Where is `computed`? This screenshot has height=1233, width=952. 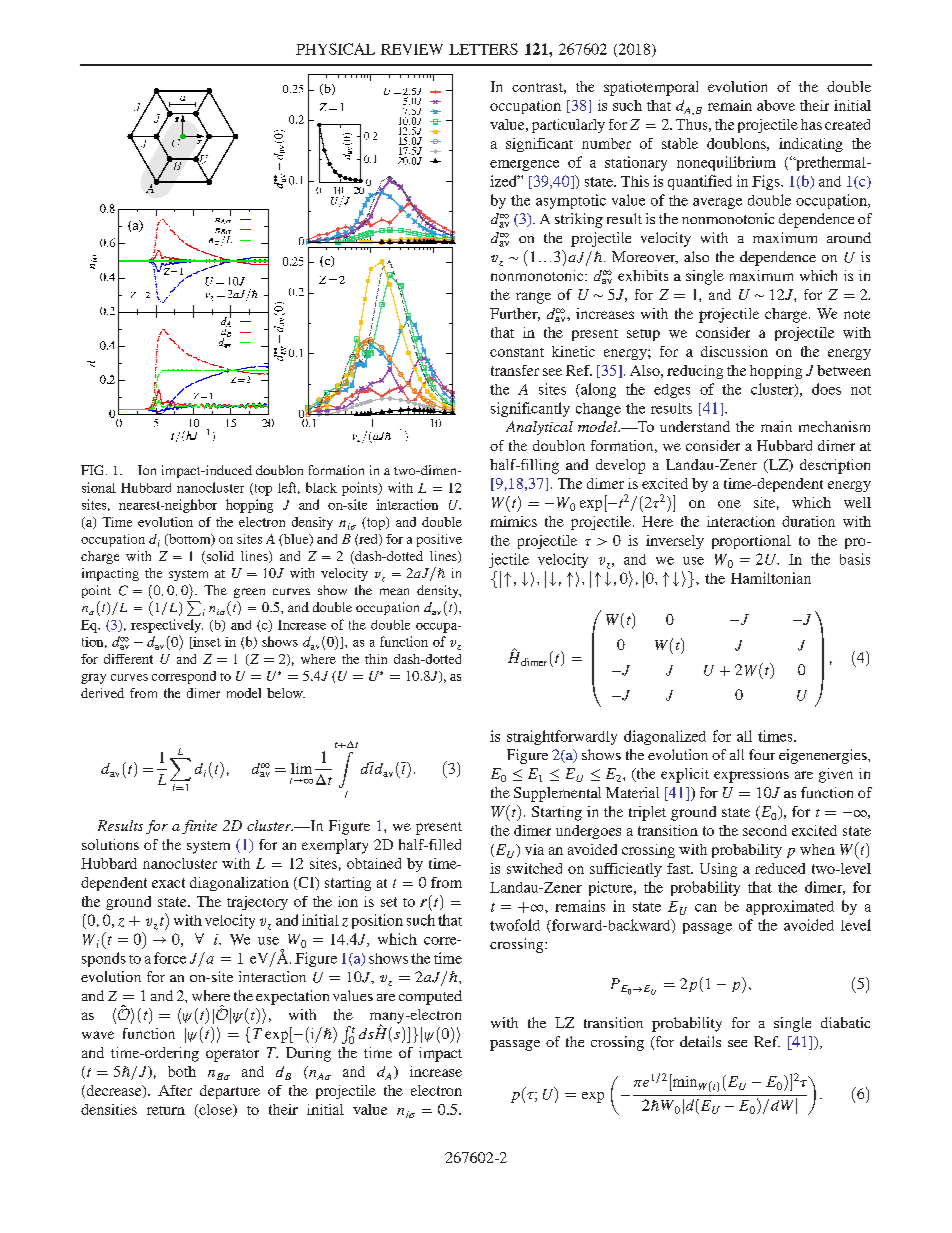
computed is located at coordinates (430, 997).
